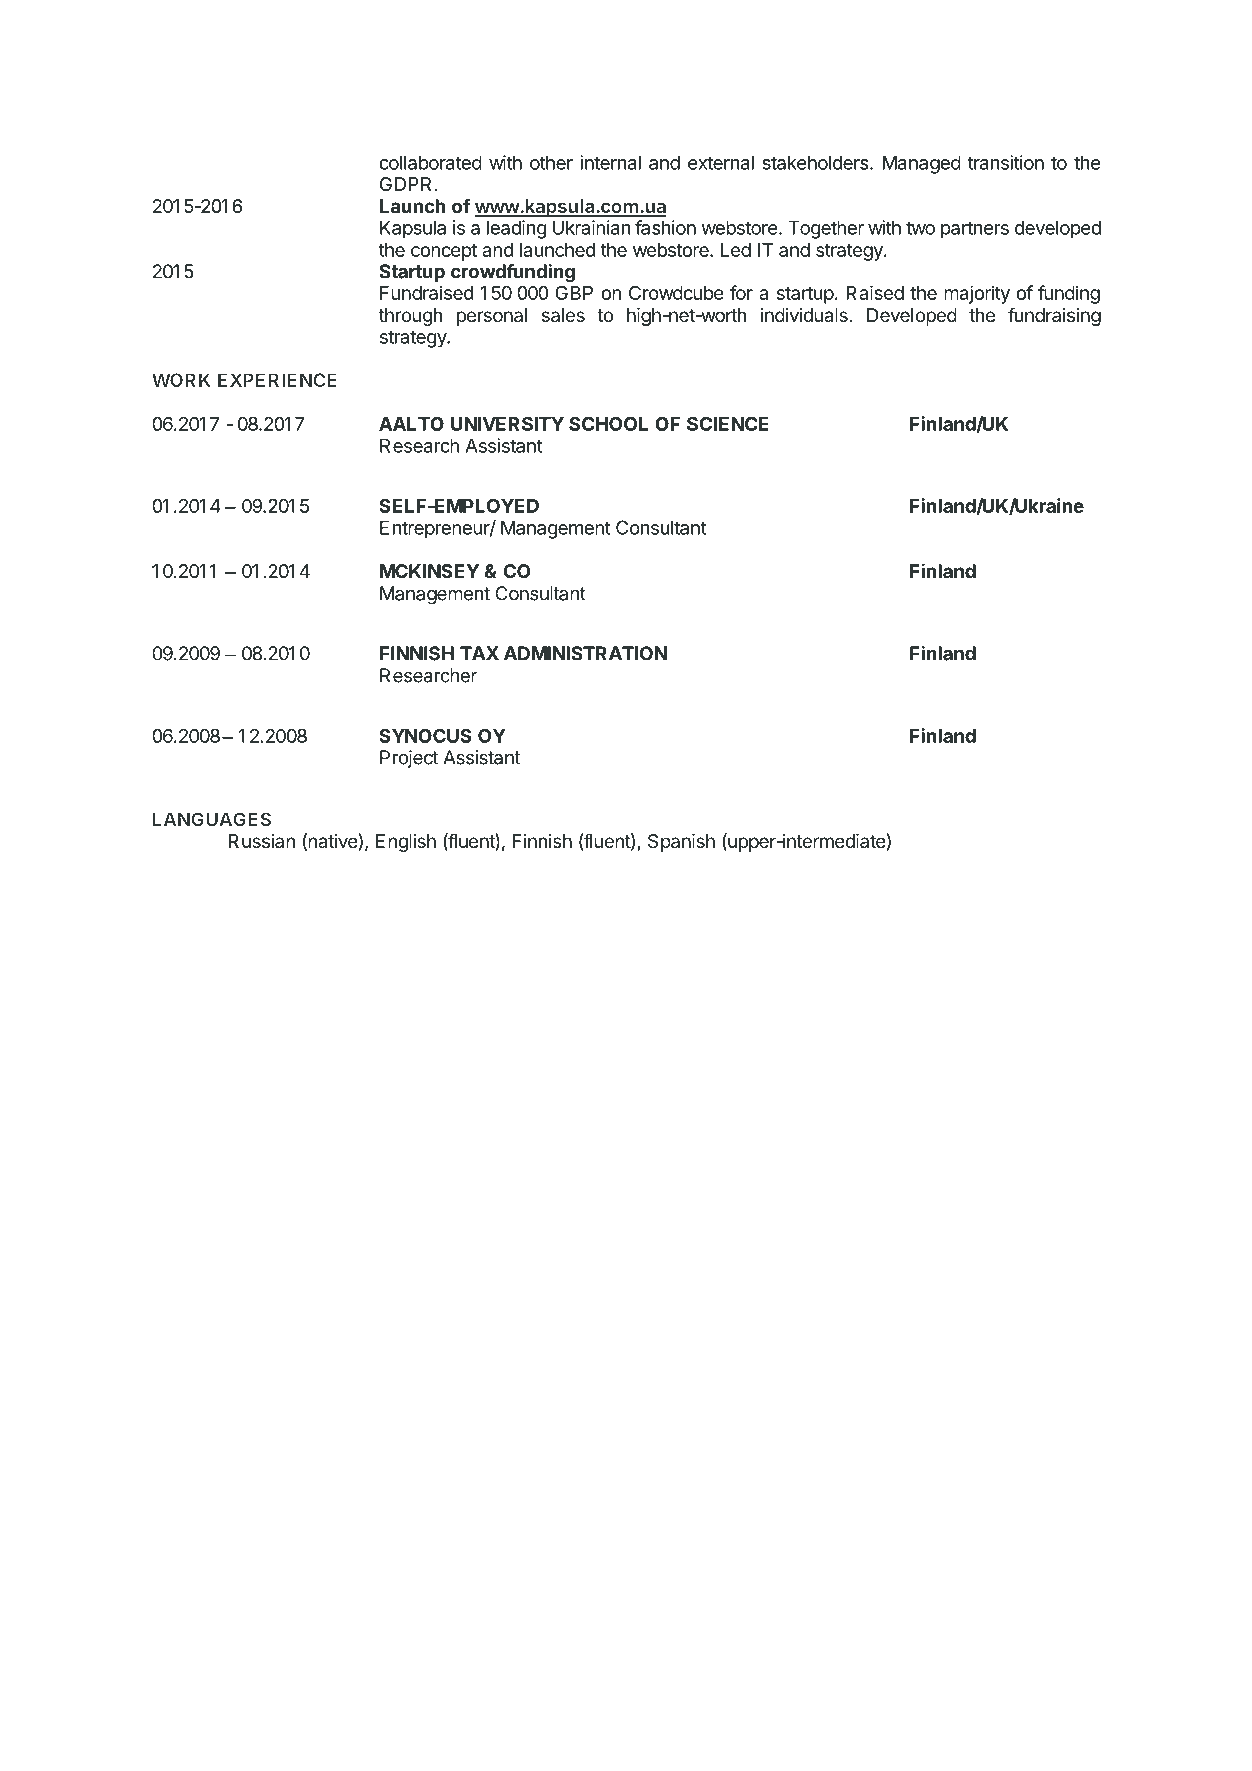 The image size is (1252, 1771). Describe the element at coordinates (610, 162) in the image. I see `internal` at that location.
